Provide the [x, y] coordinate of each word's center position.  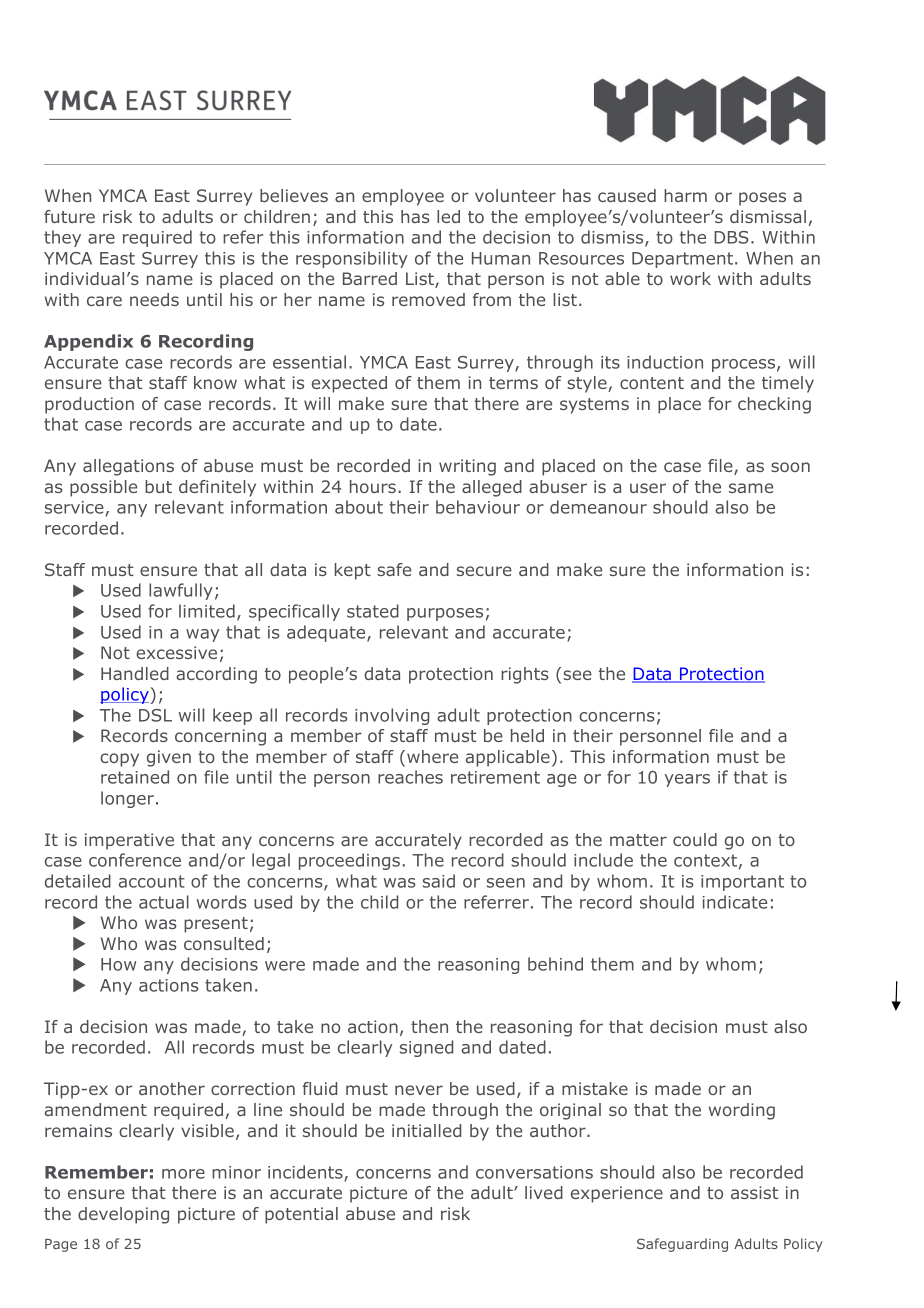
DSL [155, 715]
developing [123, 1215]
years [687, 780]
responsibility [352, 259]
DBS [731, 237]
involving [392, 716]
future [69, 216]
